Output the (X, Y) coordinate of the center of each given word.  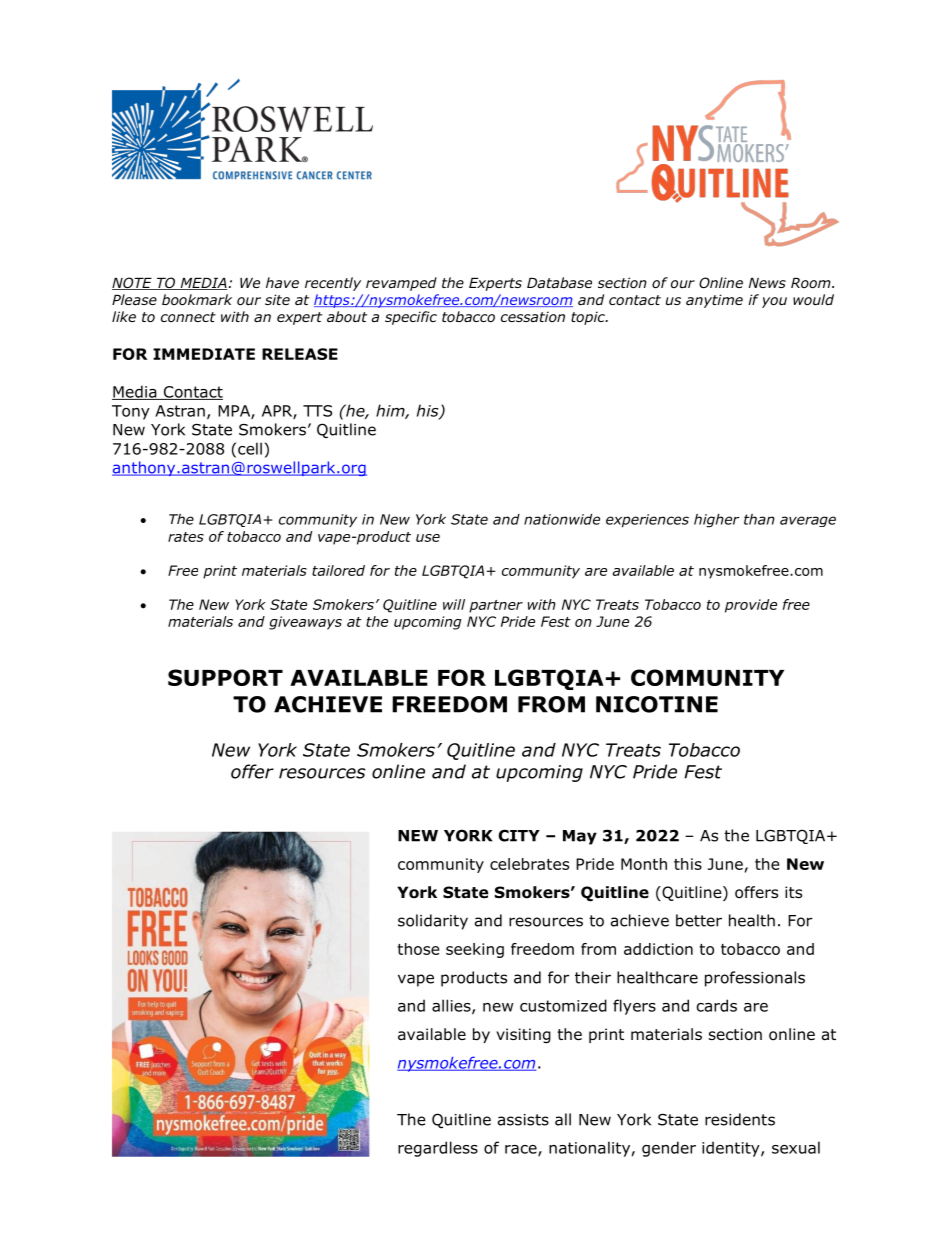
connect (188, 317)
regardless (438, 1149)
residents (740, 1119)
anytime (714, 301)
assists (523, 1120)
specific (411, 318)
